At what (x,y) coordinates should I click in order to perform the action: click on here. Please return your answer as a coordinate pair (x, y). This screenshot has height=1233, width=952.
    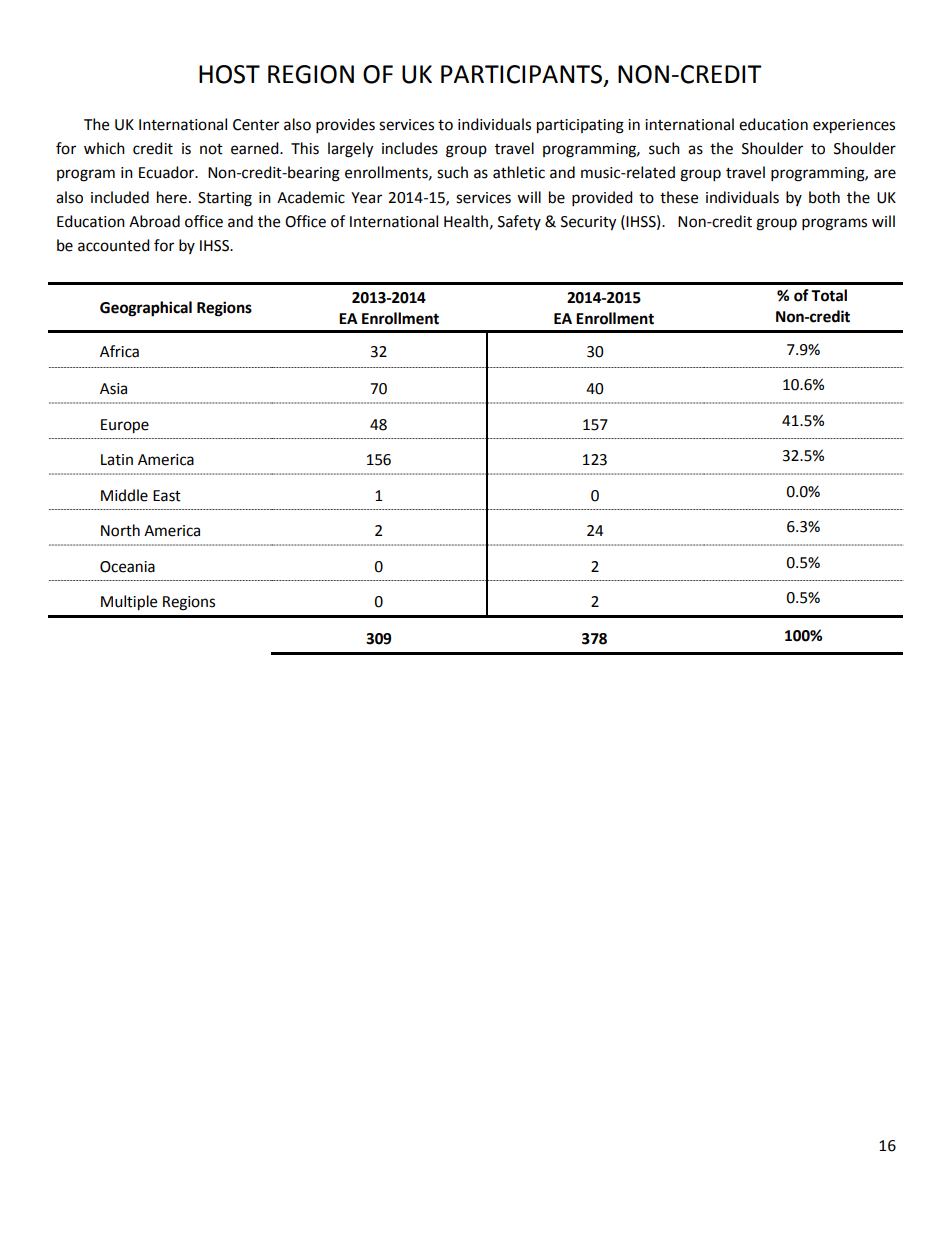
    Looking at the image, I should click on (172, 197).
